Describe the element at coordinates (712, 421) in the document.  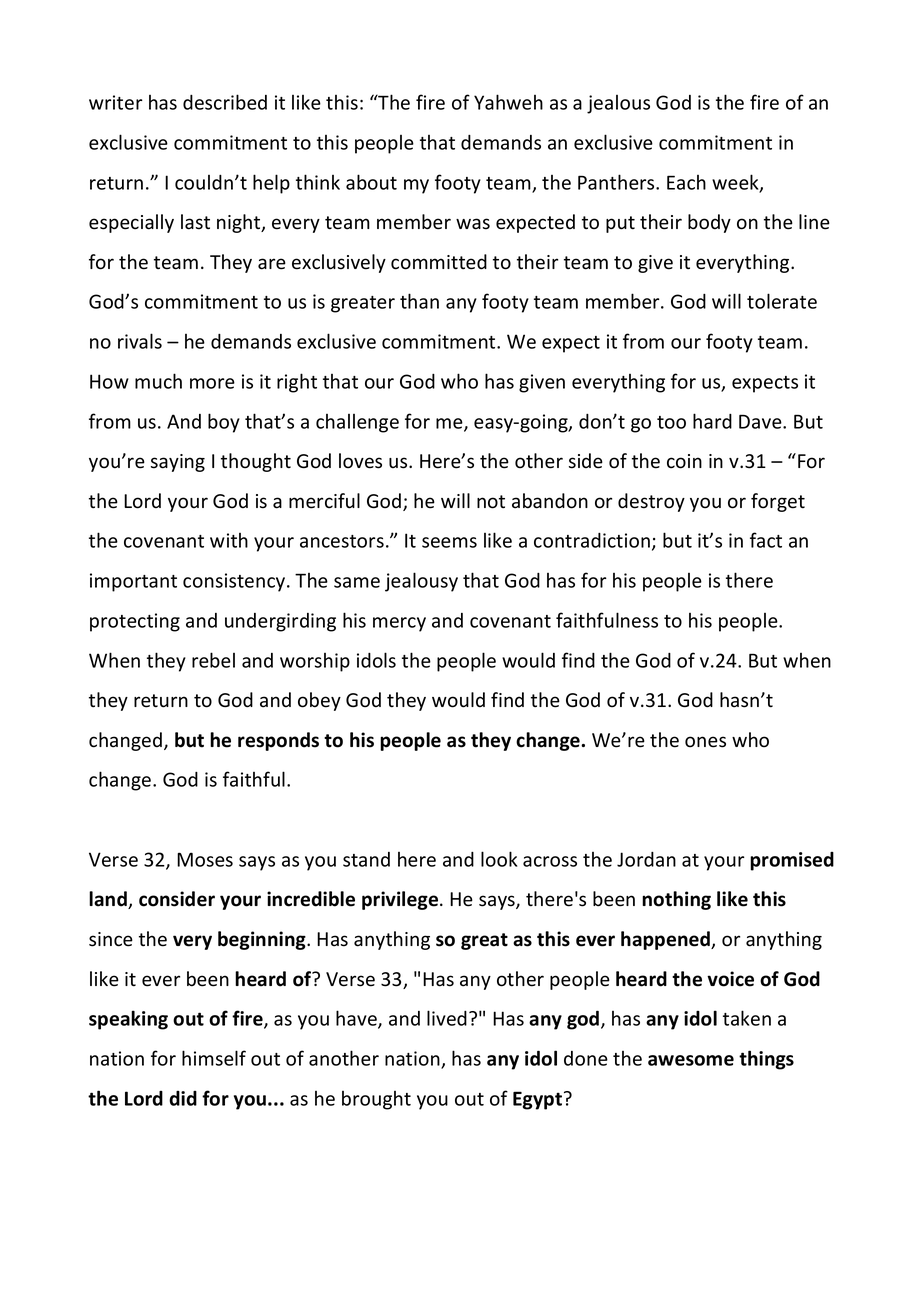
I see `hard` at that location.
